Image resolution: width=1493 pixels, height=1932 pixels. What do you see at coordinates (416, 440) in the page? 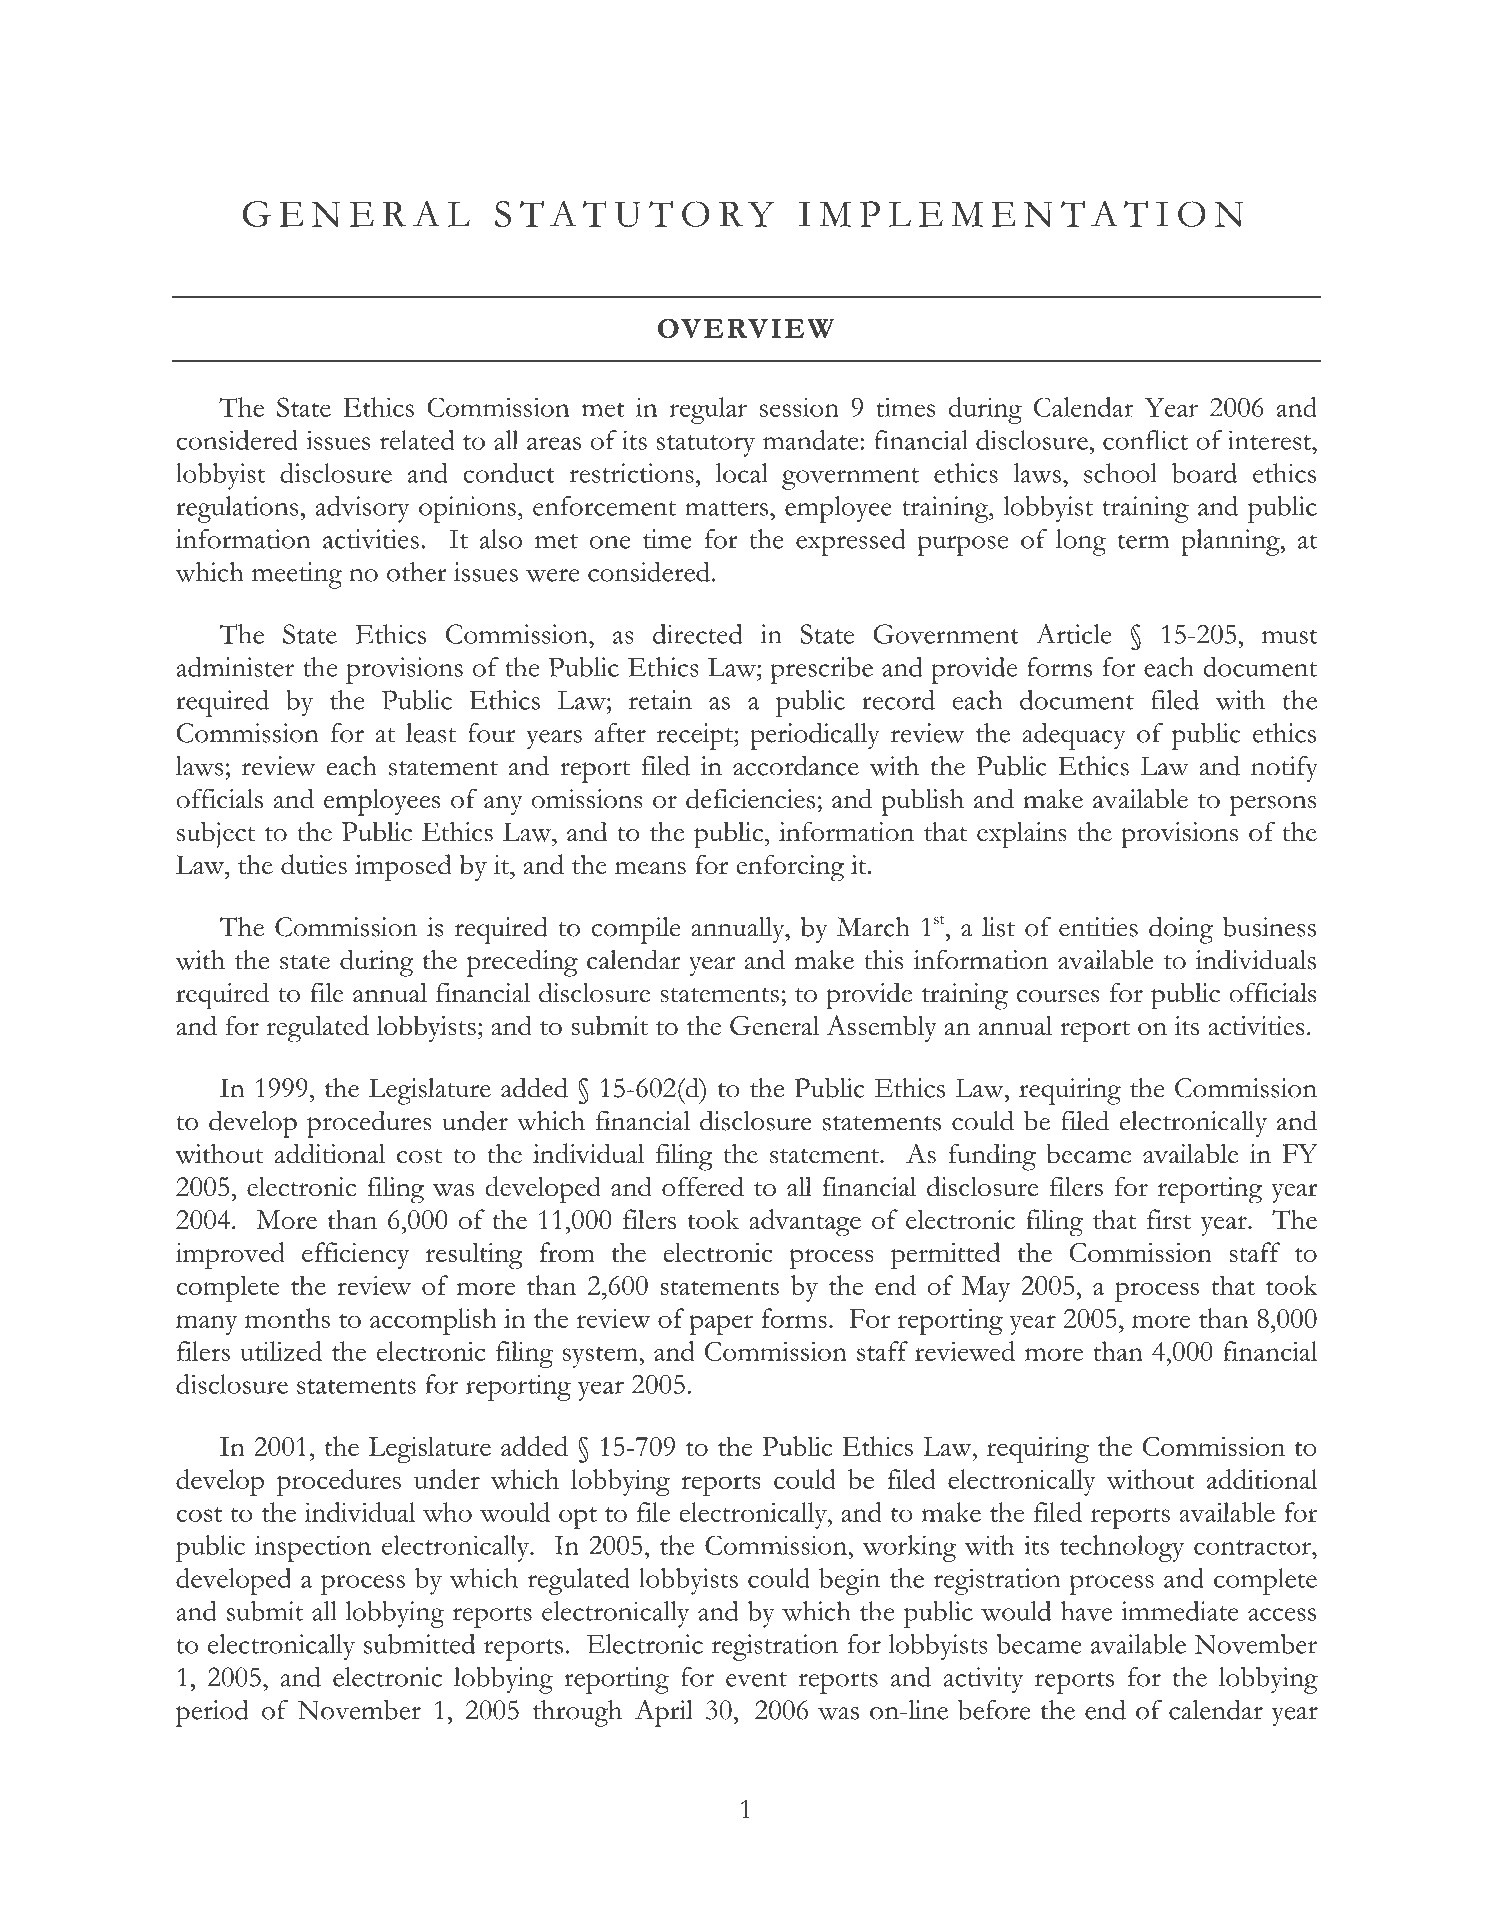
I see `related` at bounding box center [416, 440].
